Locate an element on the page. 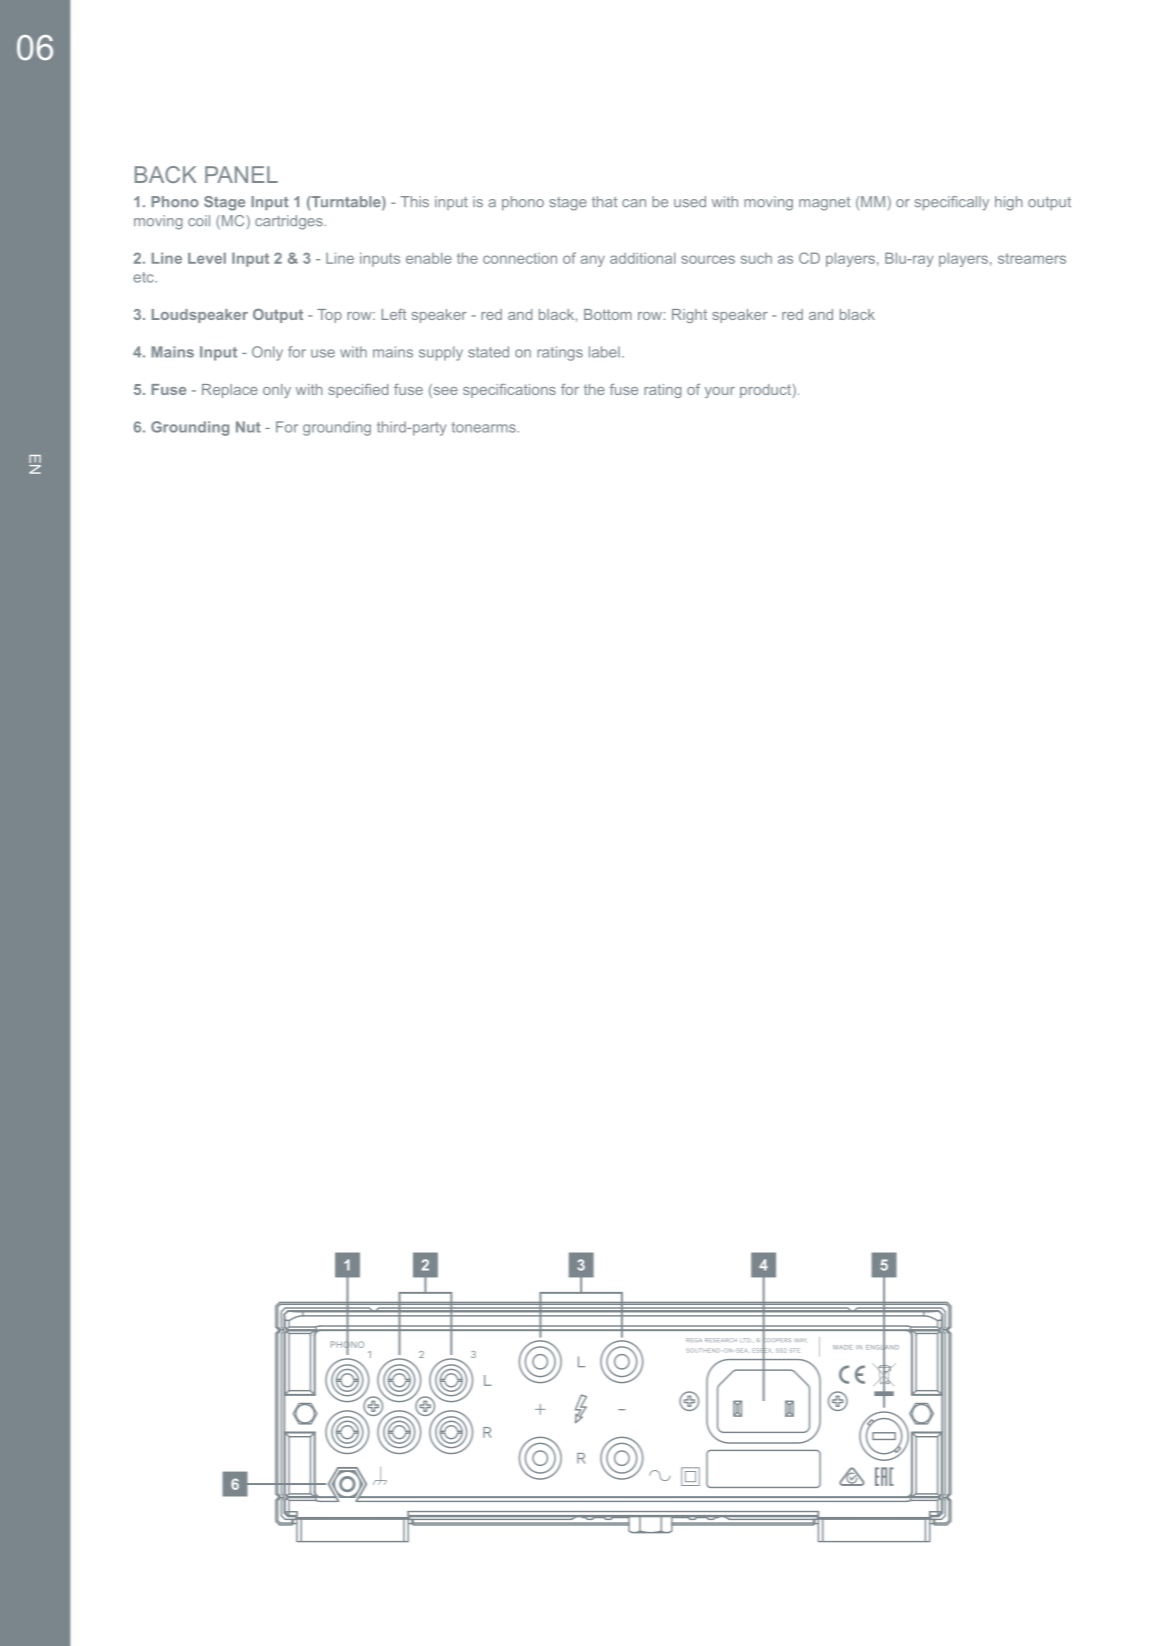  Right is located at coordinates (689, 316).
